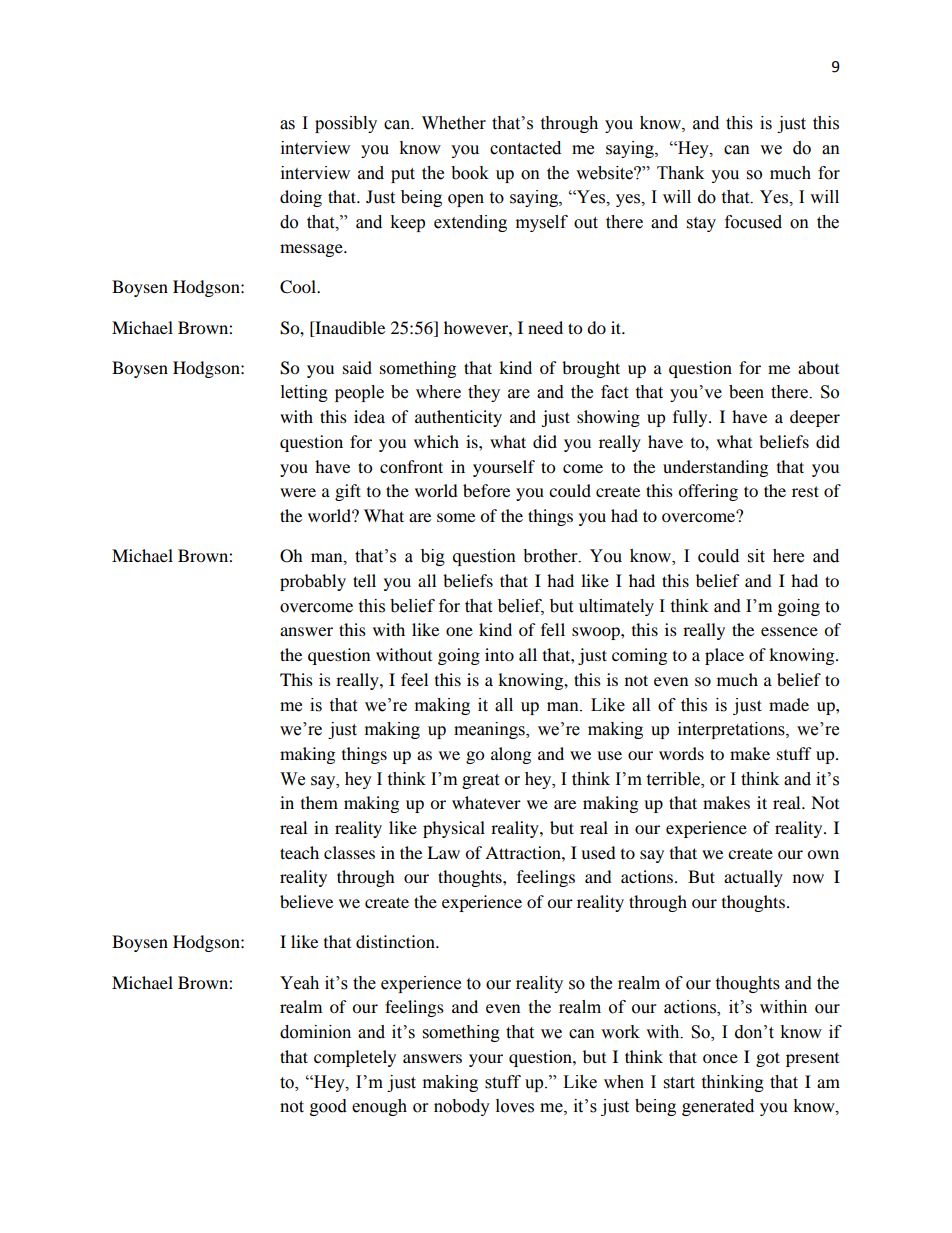 This image has width=952, height=1233. What do you see at coordinates (553, 629) in the image?
I see `fell` at bounding box center [553, 629].
